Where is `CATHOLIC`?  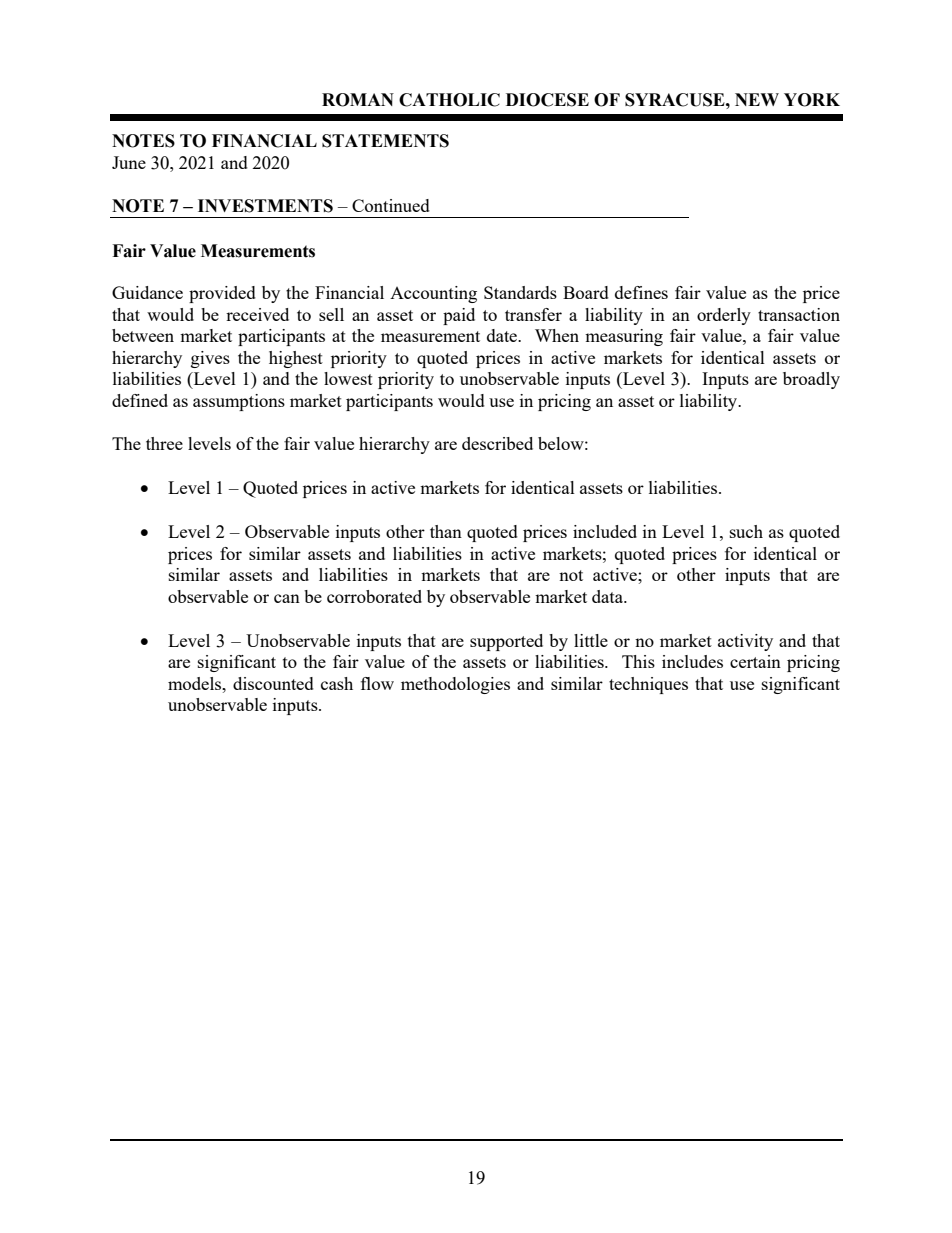 CATHOLIC is located at coordinates (449, 100).
